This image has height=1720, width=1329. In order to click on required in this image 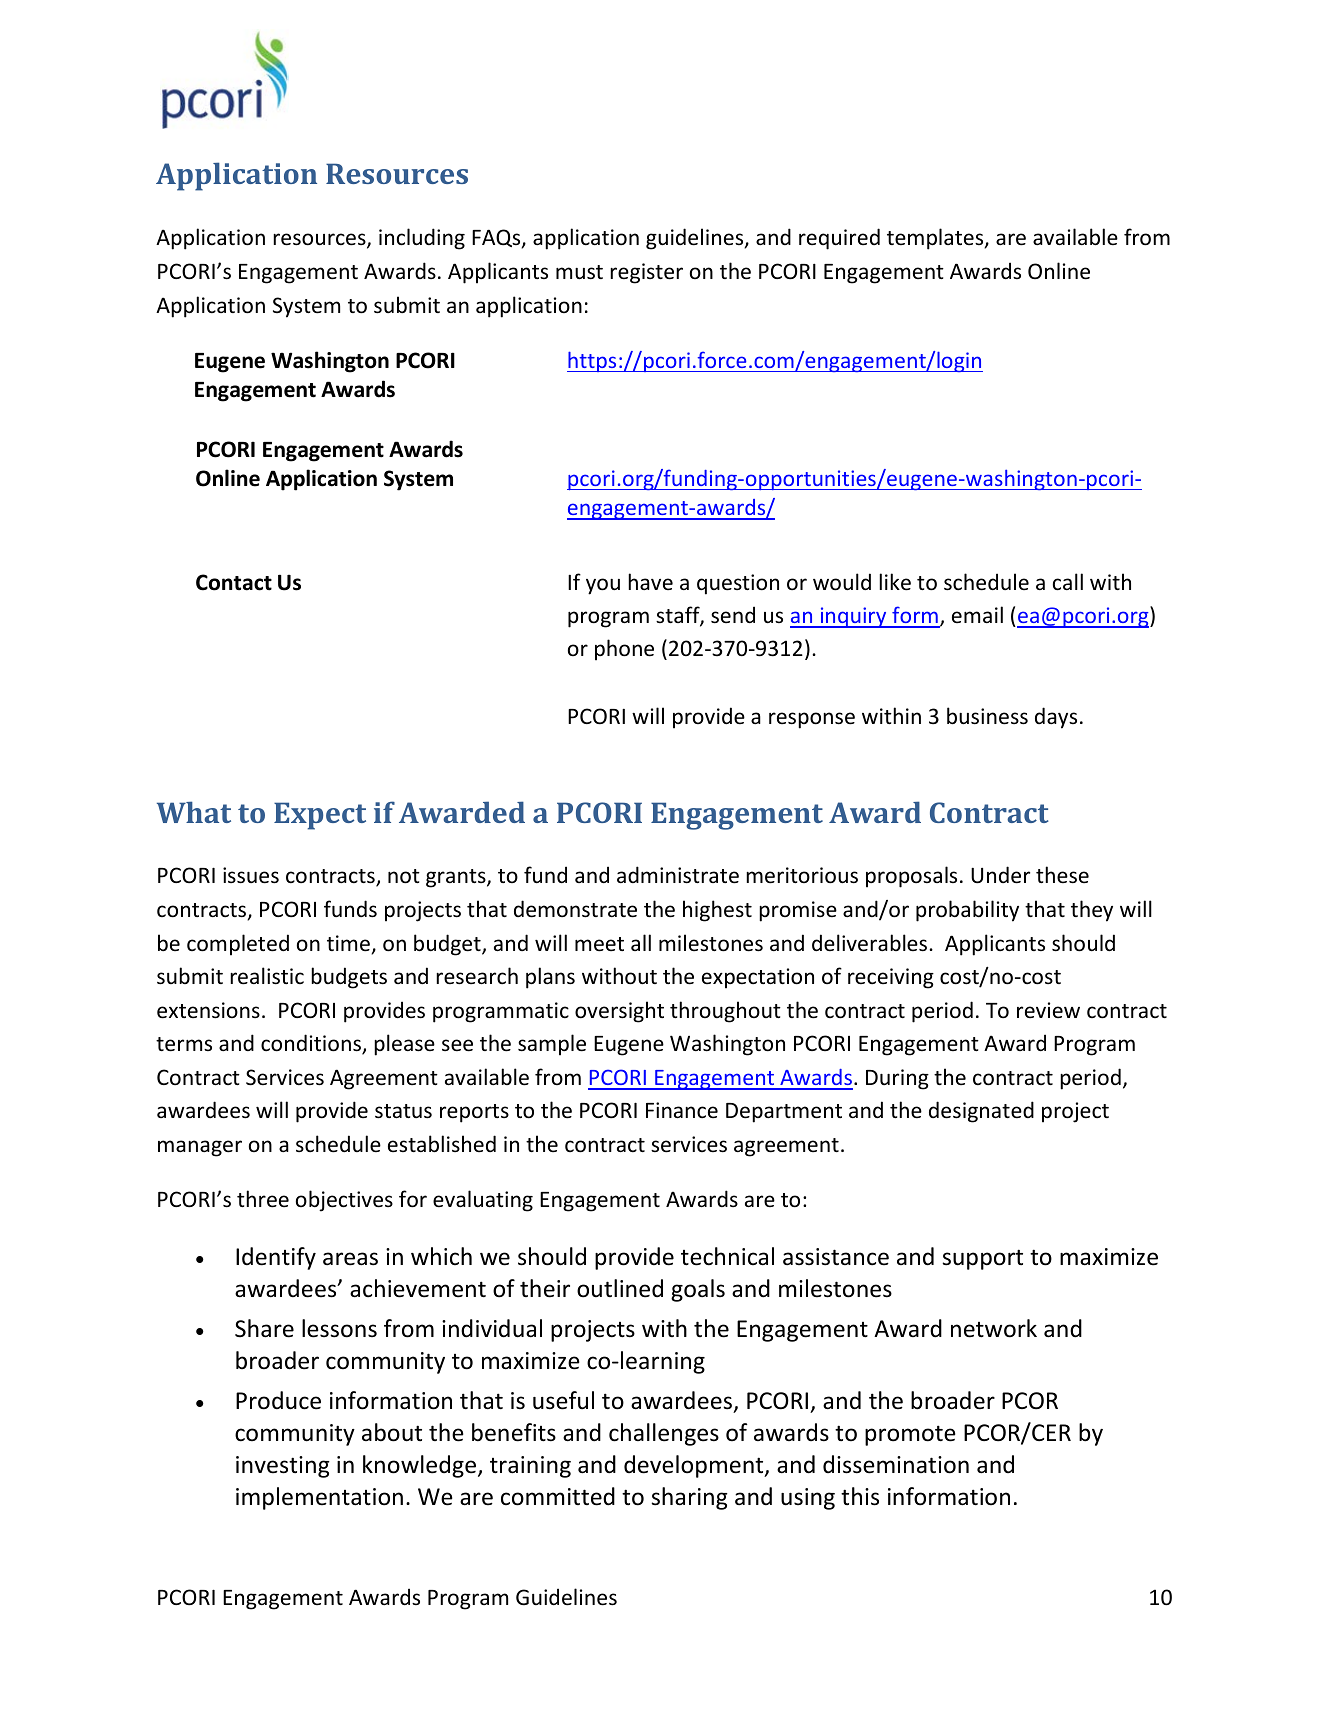, I will do `click(839, 239)`.
